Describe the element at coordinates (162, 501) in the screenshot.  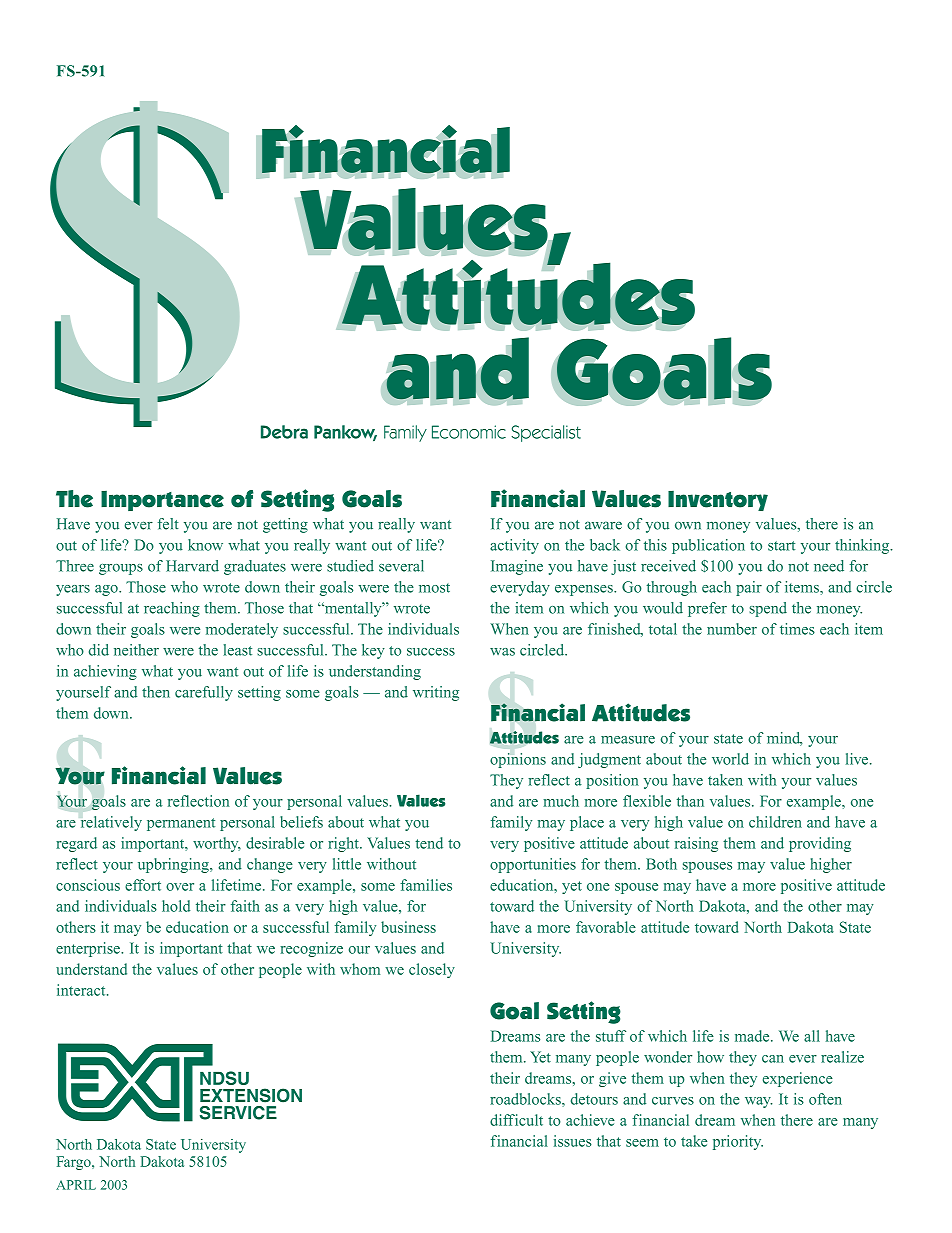
I see `Importance` at that location.
